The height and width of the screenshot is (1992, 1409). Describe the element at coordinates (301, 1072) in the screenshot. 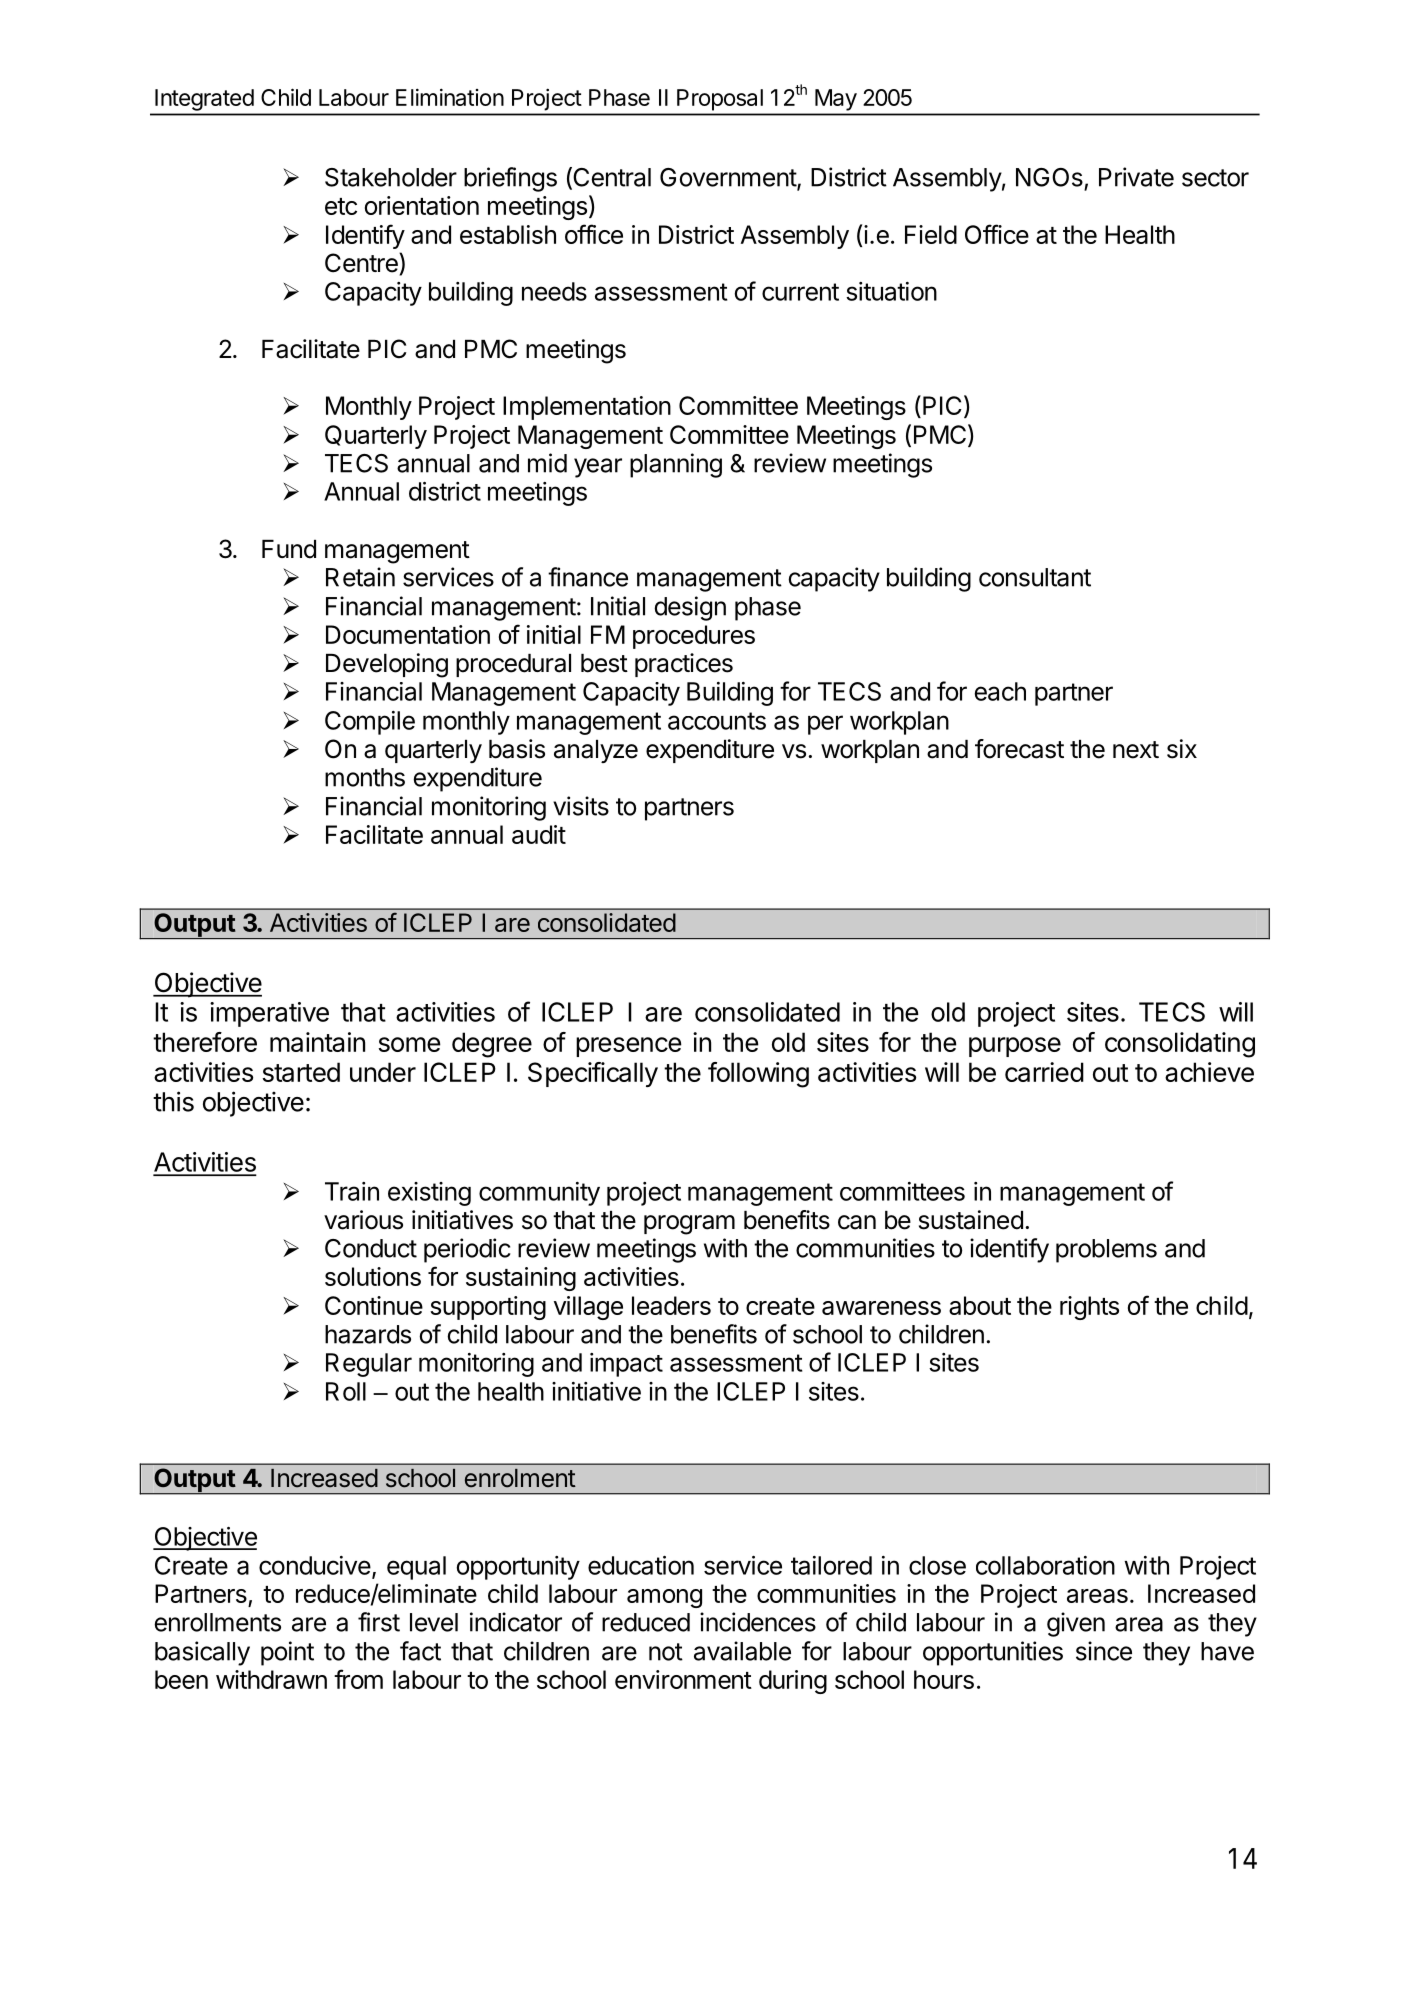

I see `started` at that location.
